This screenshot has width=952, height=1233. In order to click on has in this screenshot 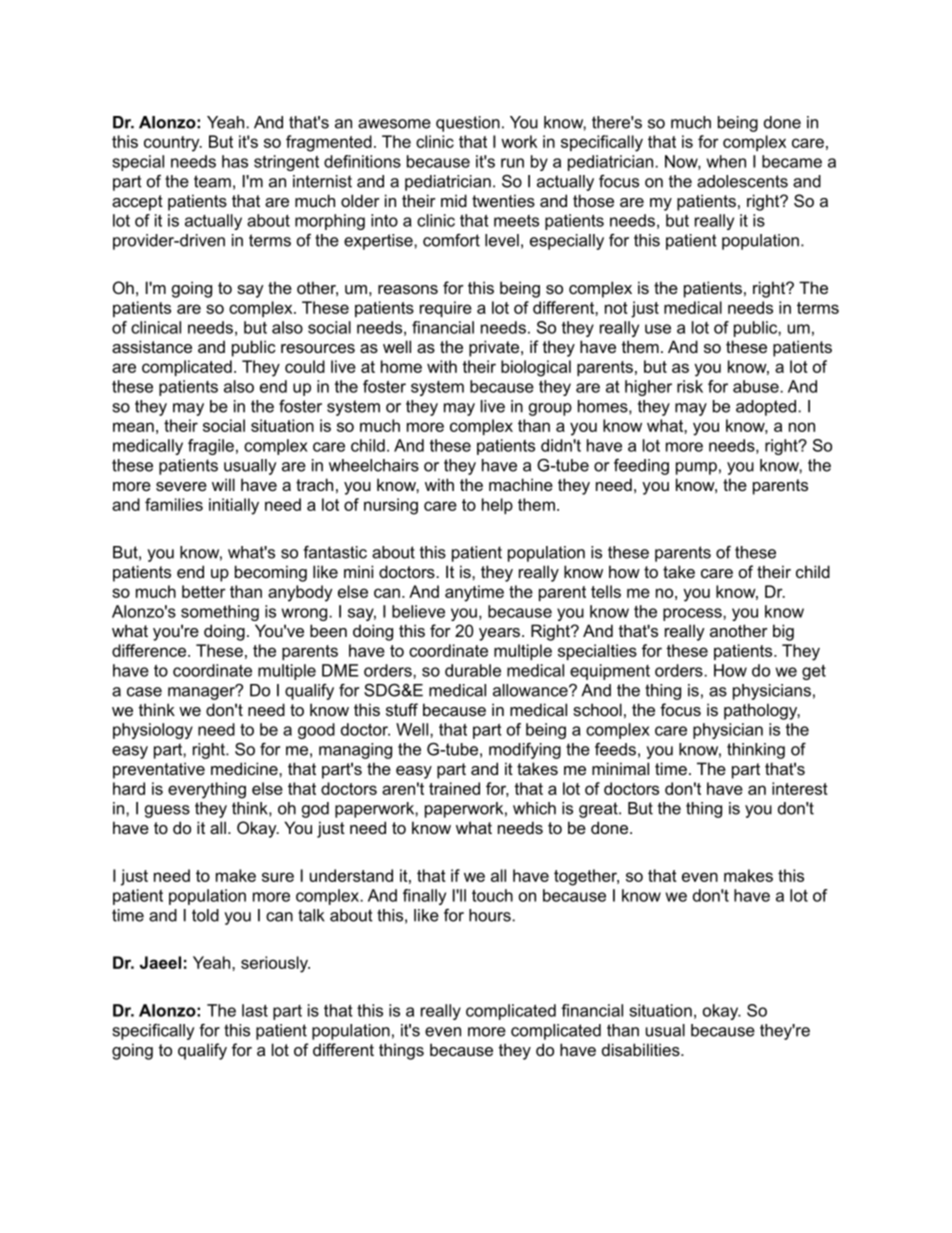, I will do `click(235, 161)`.
